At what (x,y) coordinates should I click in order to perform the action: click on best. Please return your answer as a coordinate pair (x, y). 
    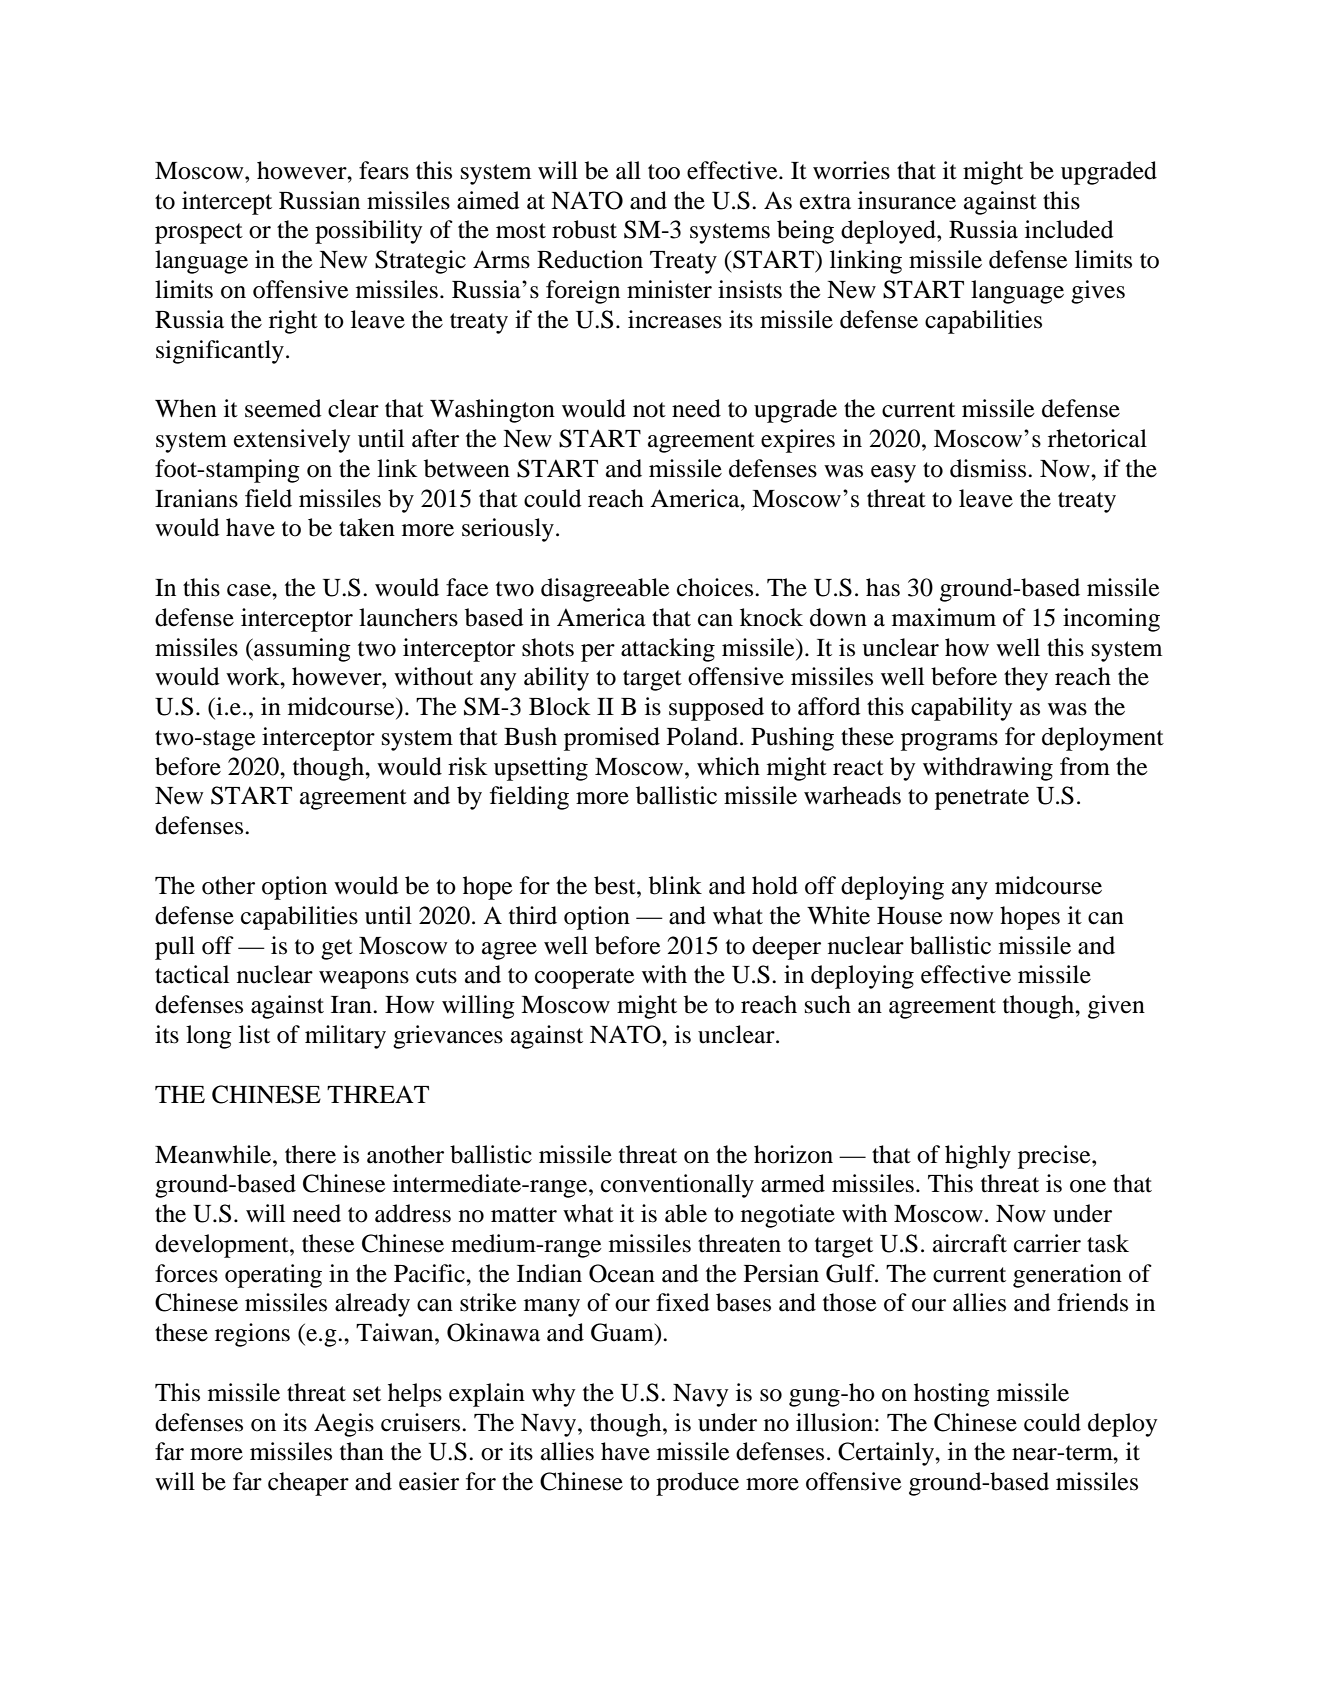
    Looking at the image, I should click on (616, 885).
